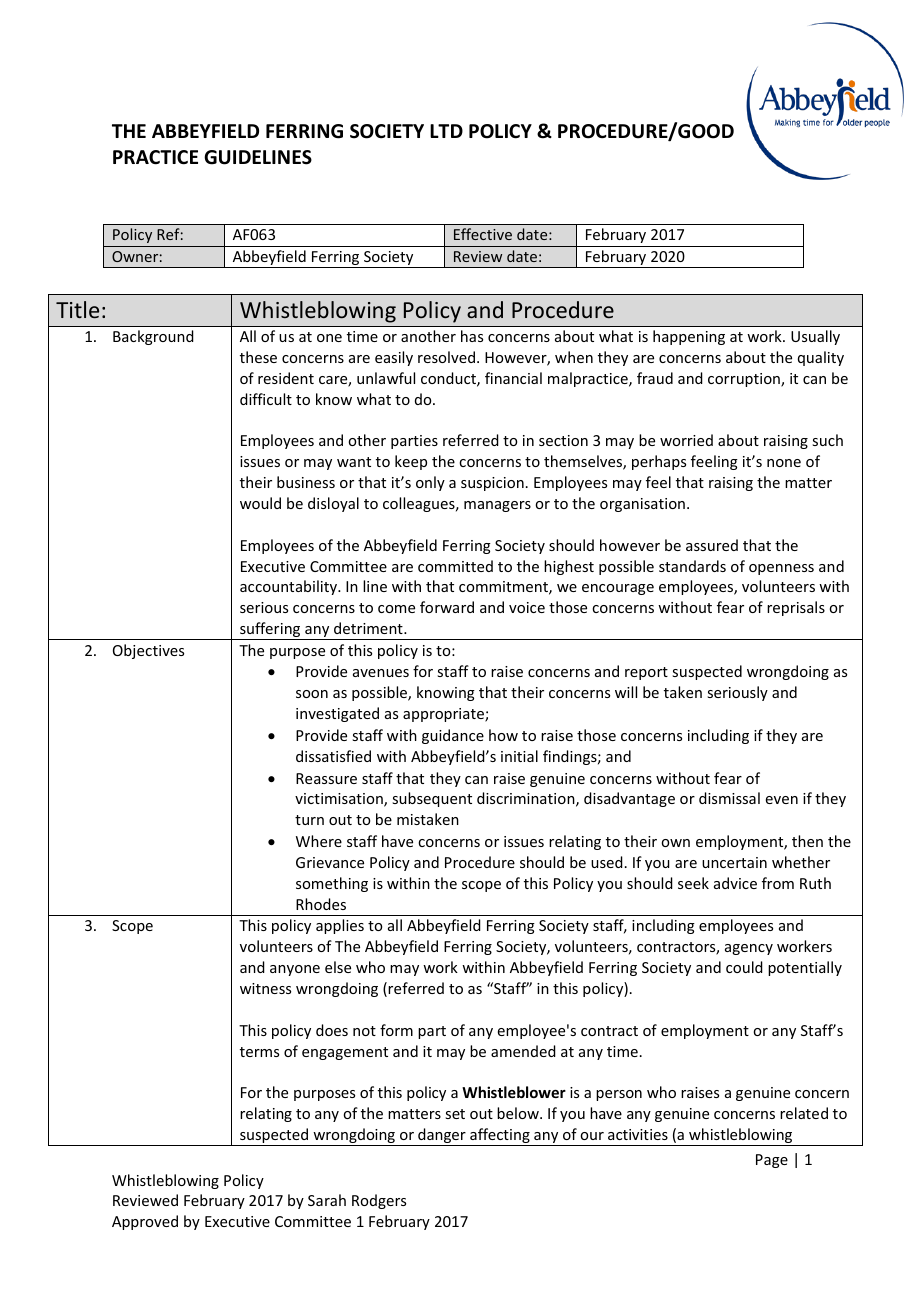 Image resolution: width=924 pixels, height=1308 pixels. What do you see at coordinates (646, 673) in the image?
I see `report` at bounding box center [646, 673].
